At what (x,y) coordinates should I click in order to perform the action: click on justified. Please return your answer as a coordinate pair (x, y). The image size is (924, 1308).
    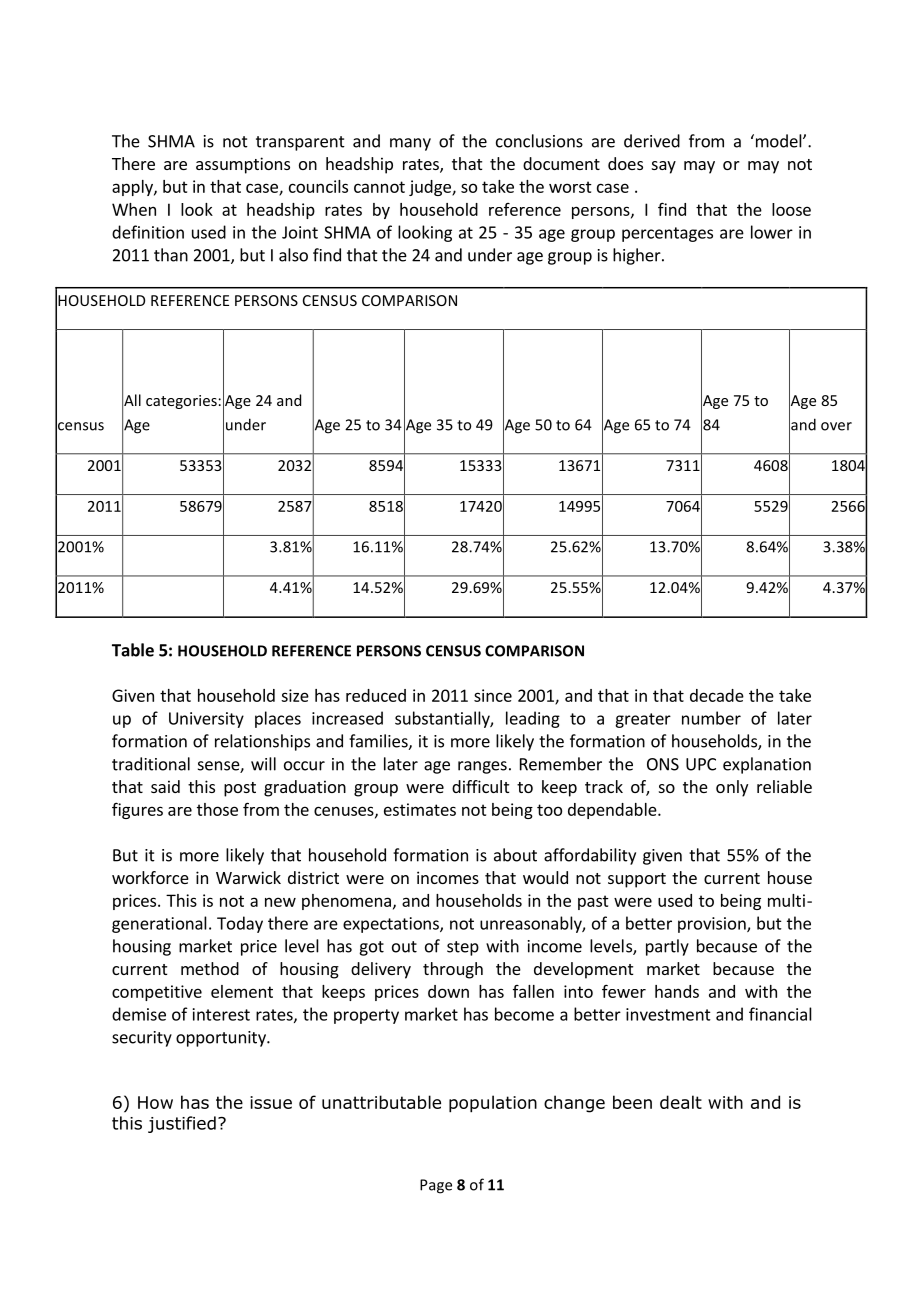
    Looking at the image, I should click on (182, 1124).
